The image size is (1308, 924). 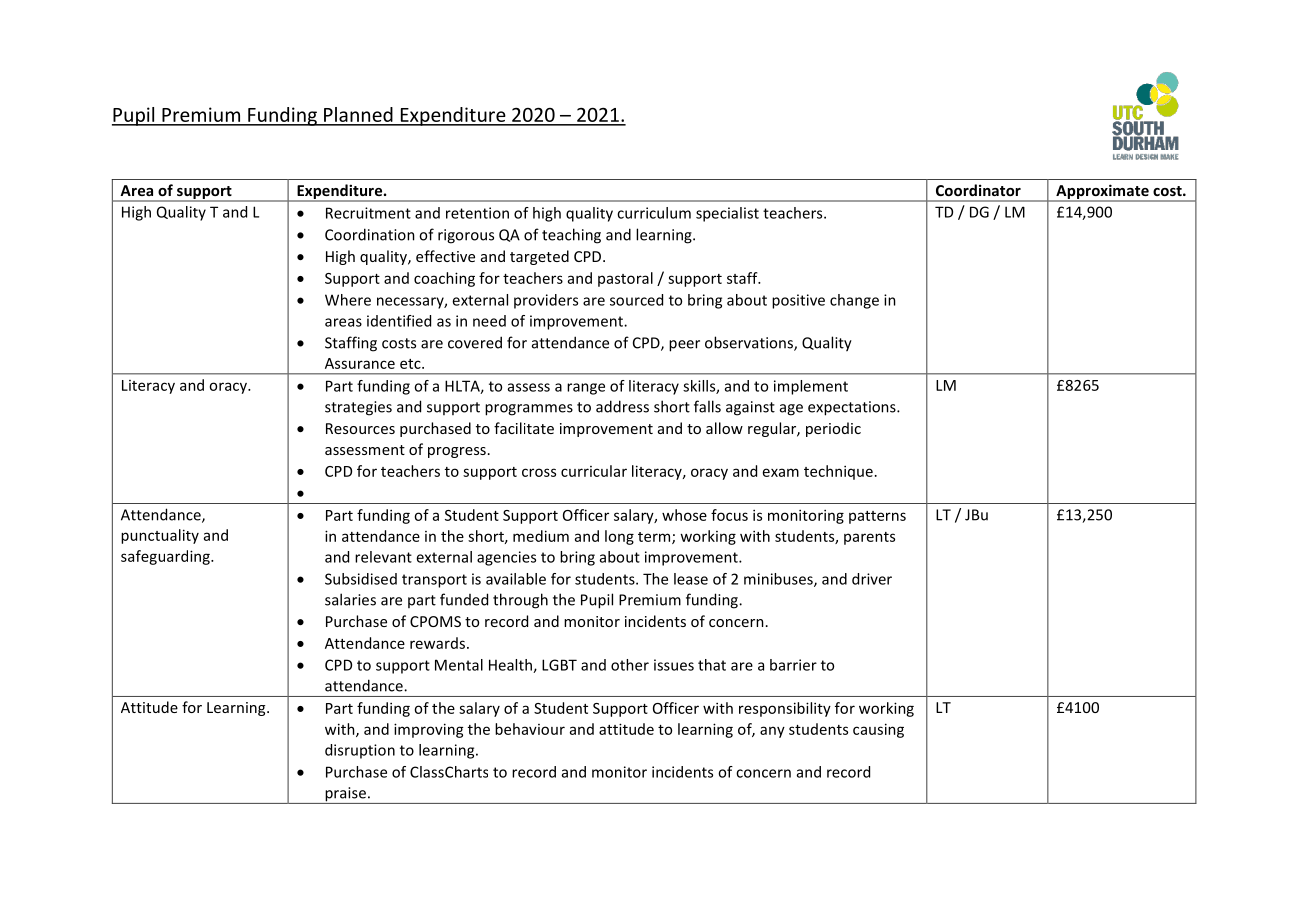 I want to click on address, so click(x=622, y=406).
